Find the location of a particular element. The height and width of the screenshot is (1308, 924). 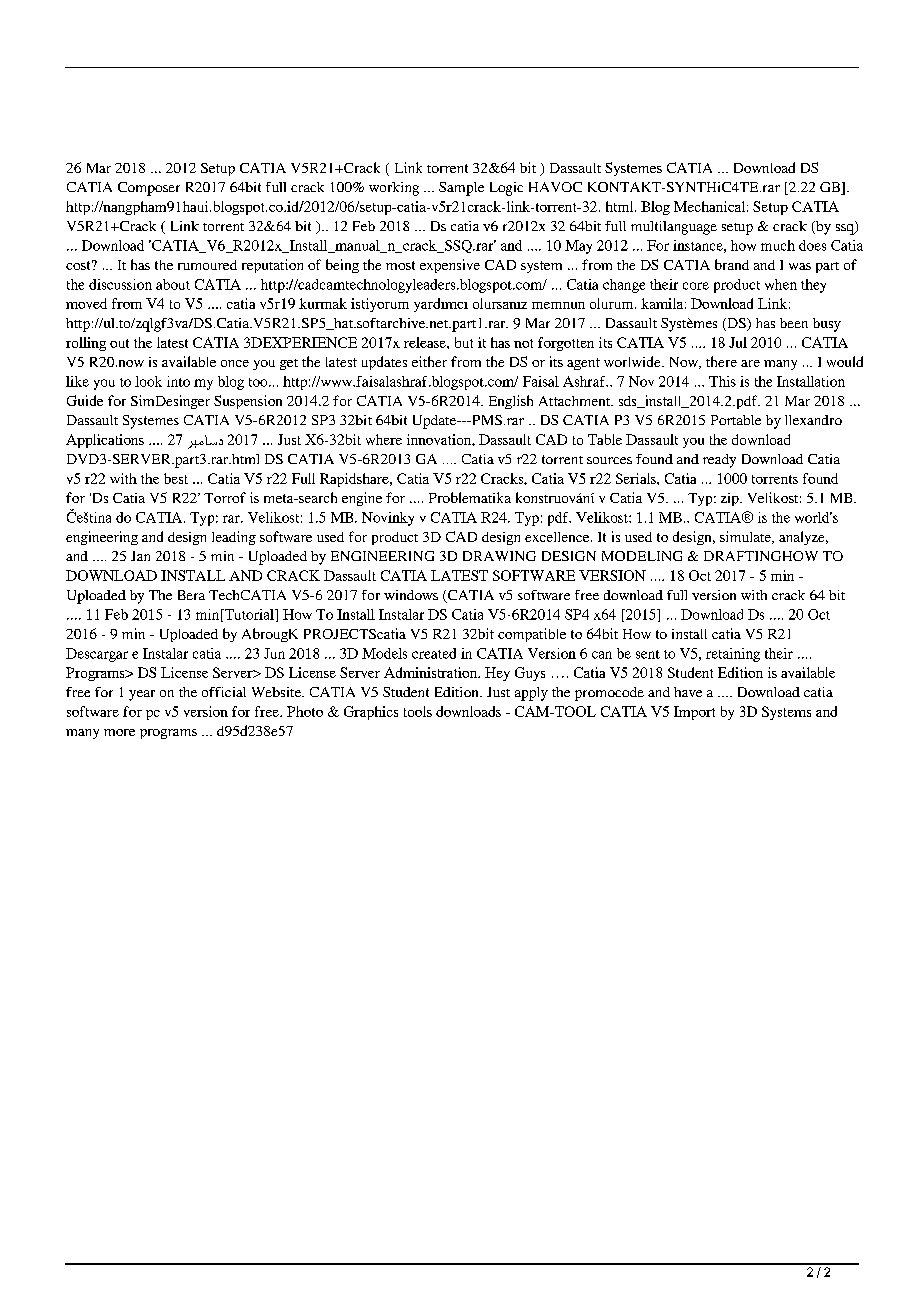

ready is located at coordinates (719, 461).
